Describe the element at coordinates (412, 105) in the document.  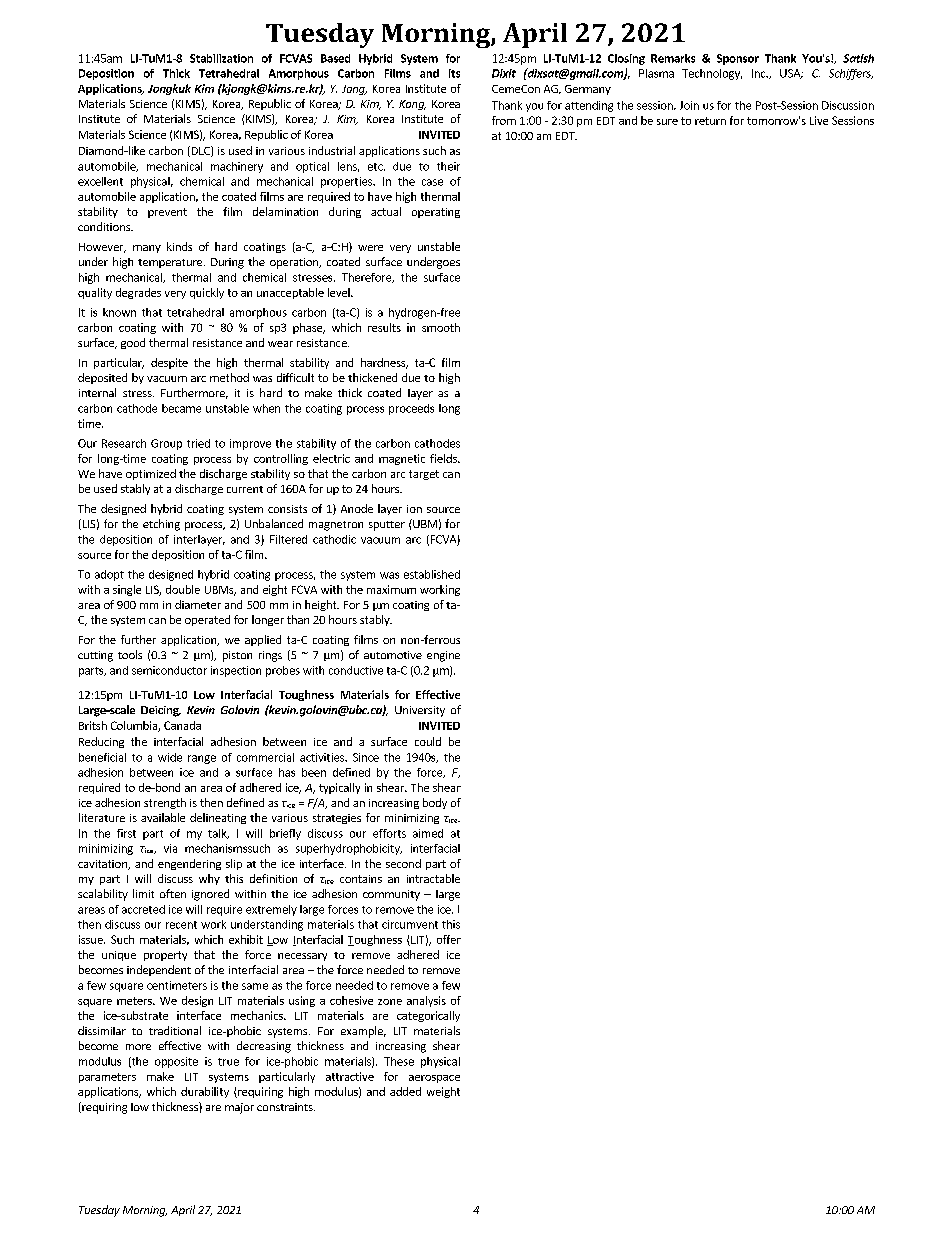
I see `Kang` at that location.
